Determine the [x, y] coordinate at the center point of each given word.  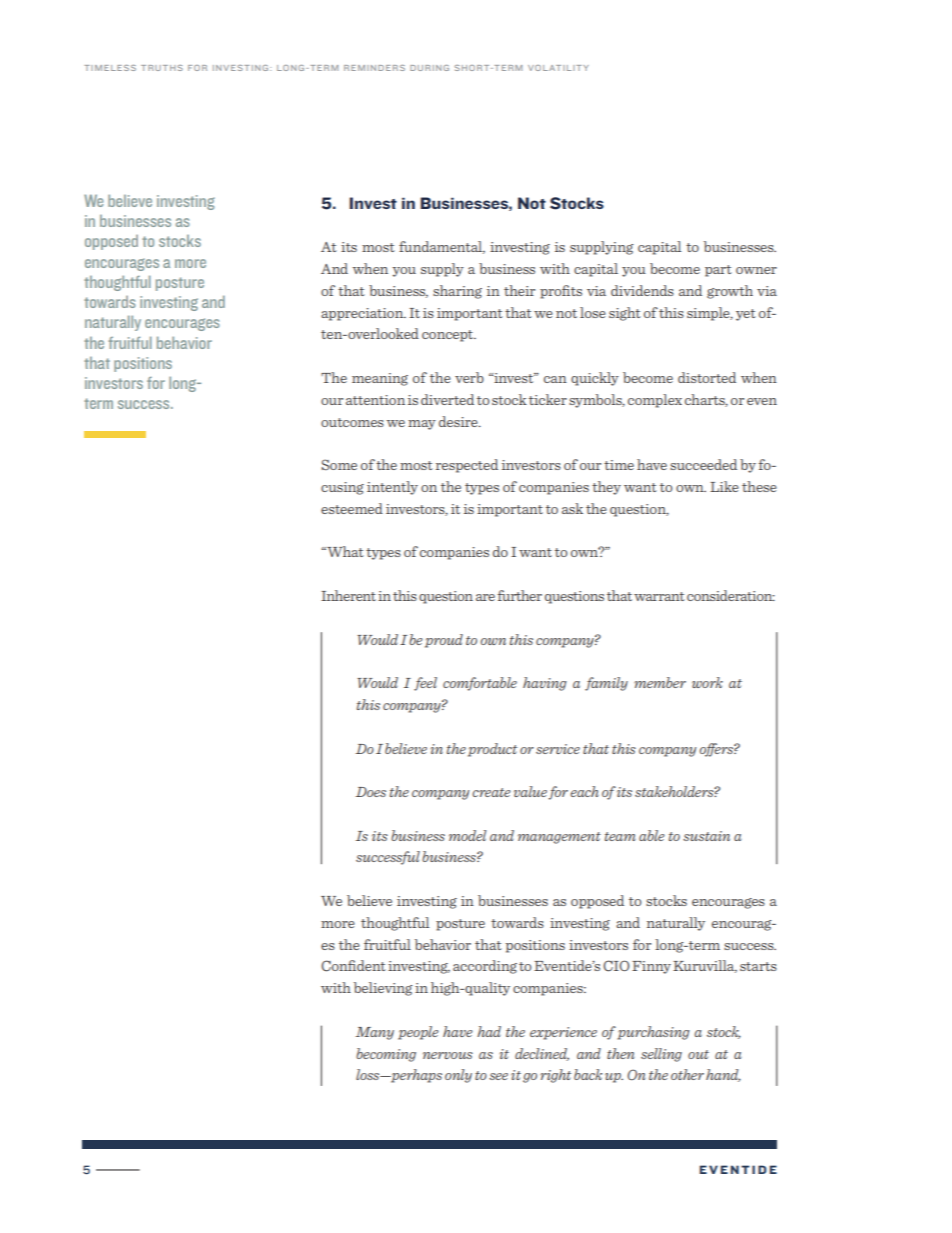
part [718, 271]
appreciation [363, 314]
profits [561, 292]
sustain [706, 836]
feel [425, 684]
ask [572, 508]
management [559, 838]
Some [339, 465]
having [545, 684]
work [707, 682]
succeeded [703, 464]
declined [542, 1054]
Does [371, 792]
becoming [386, 1055]
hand [723, 1075]
